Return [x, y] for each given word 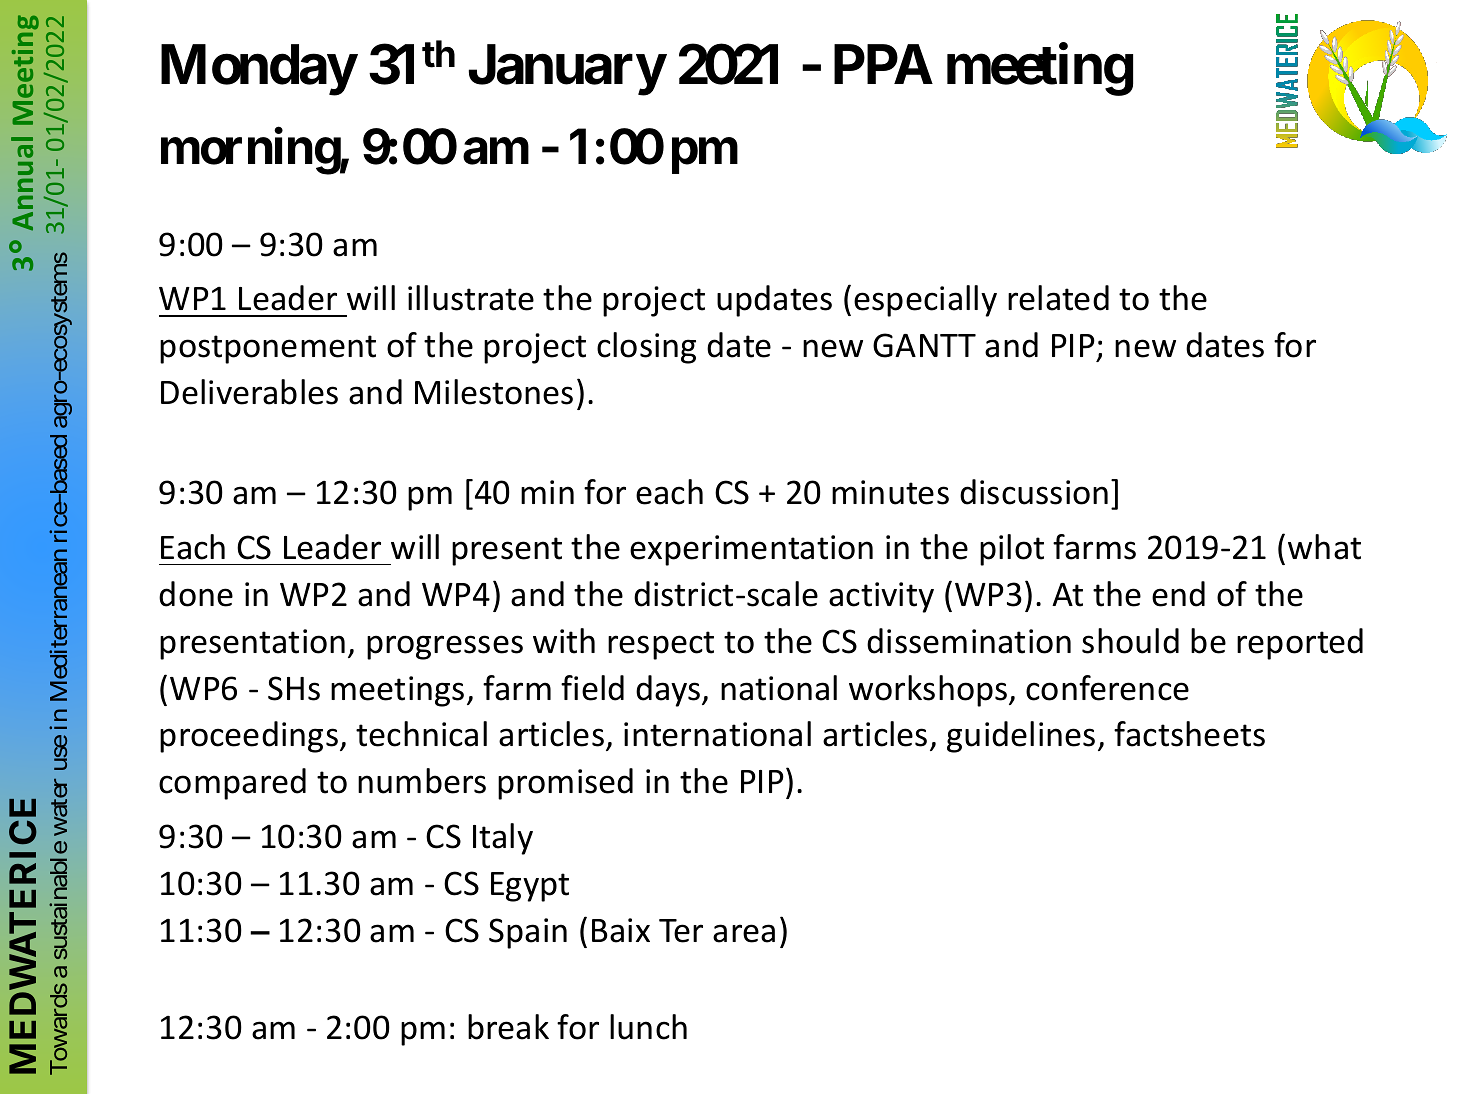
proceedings [249, 737]
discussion [1034, 492]
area [744, 933]
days [669, 691]
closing [646, 348]
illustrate [471, 298]
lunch [648, 1027]
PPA [883, 64]
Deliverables [249, 392]
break [508, 1027]
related [1058, 298]
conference [1107, 688]
